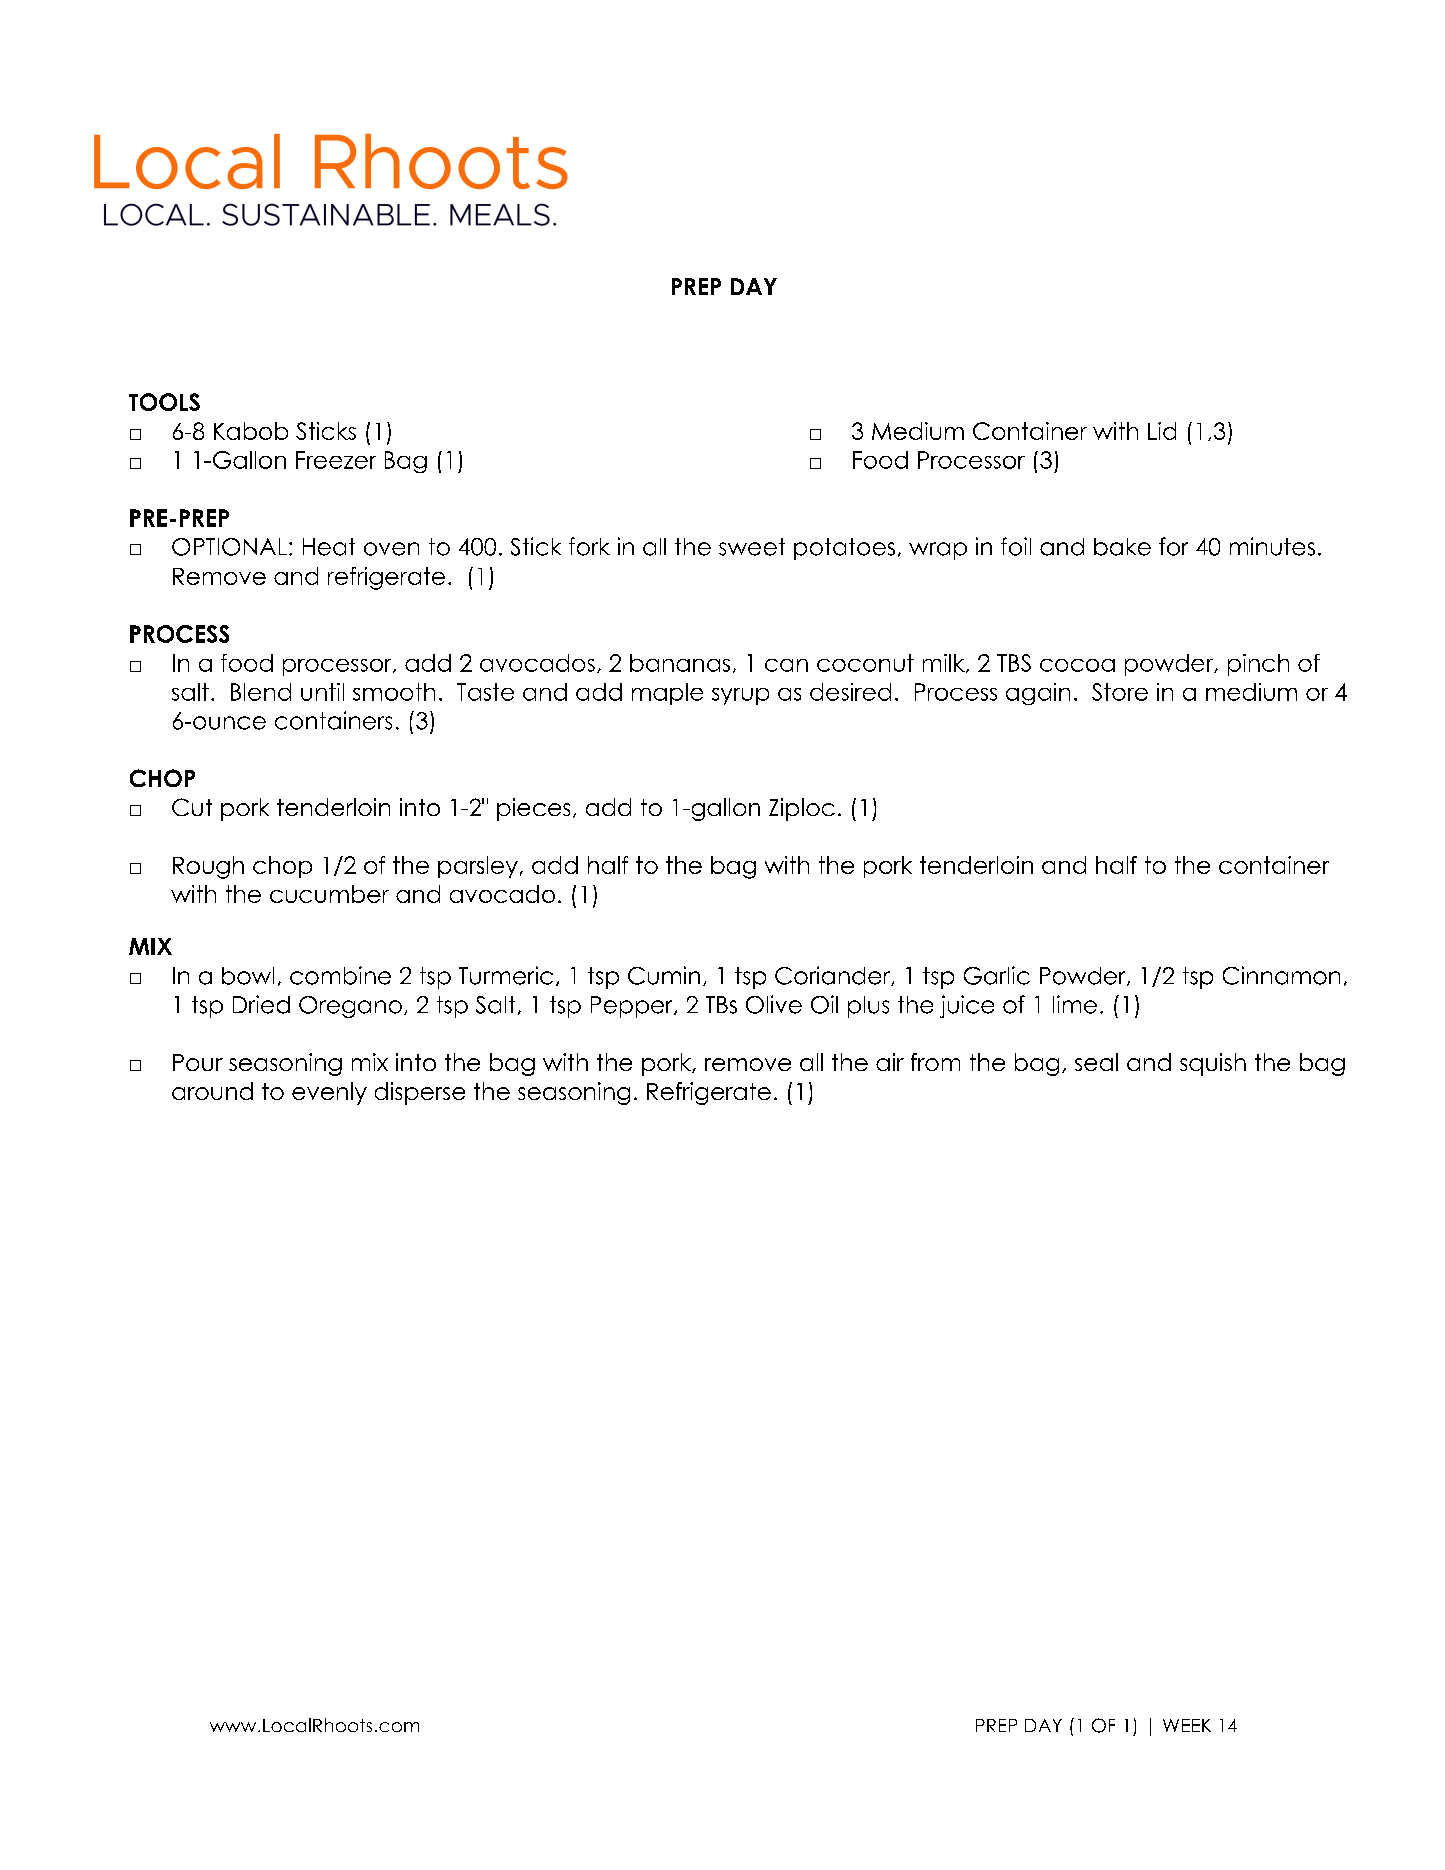 The image size is (1445, 1870). I want to click on WEEK, so click(1187, 1725).
